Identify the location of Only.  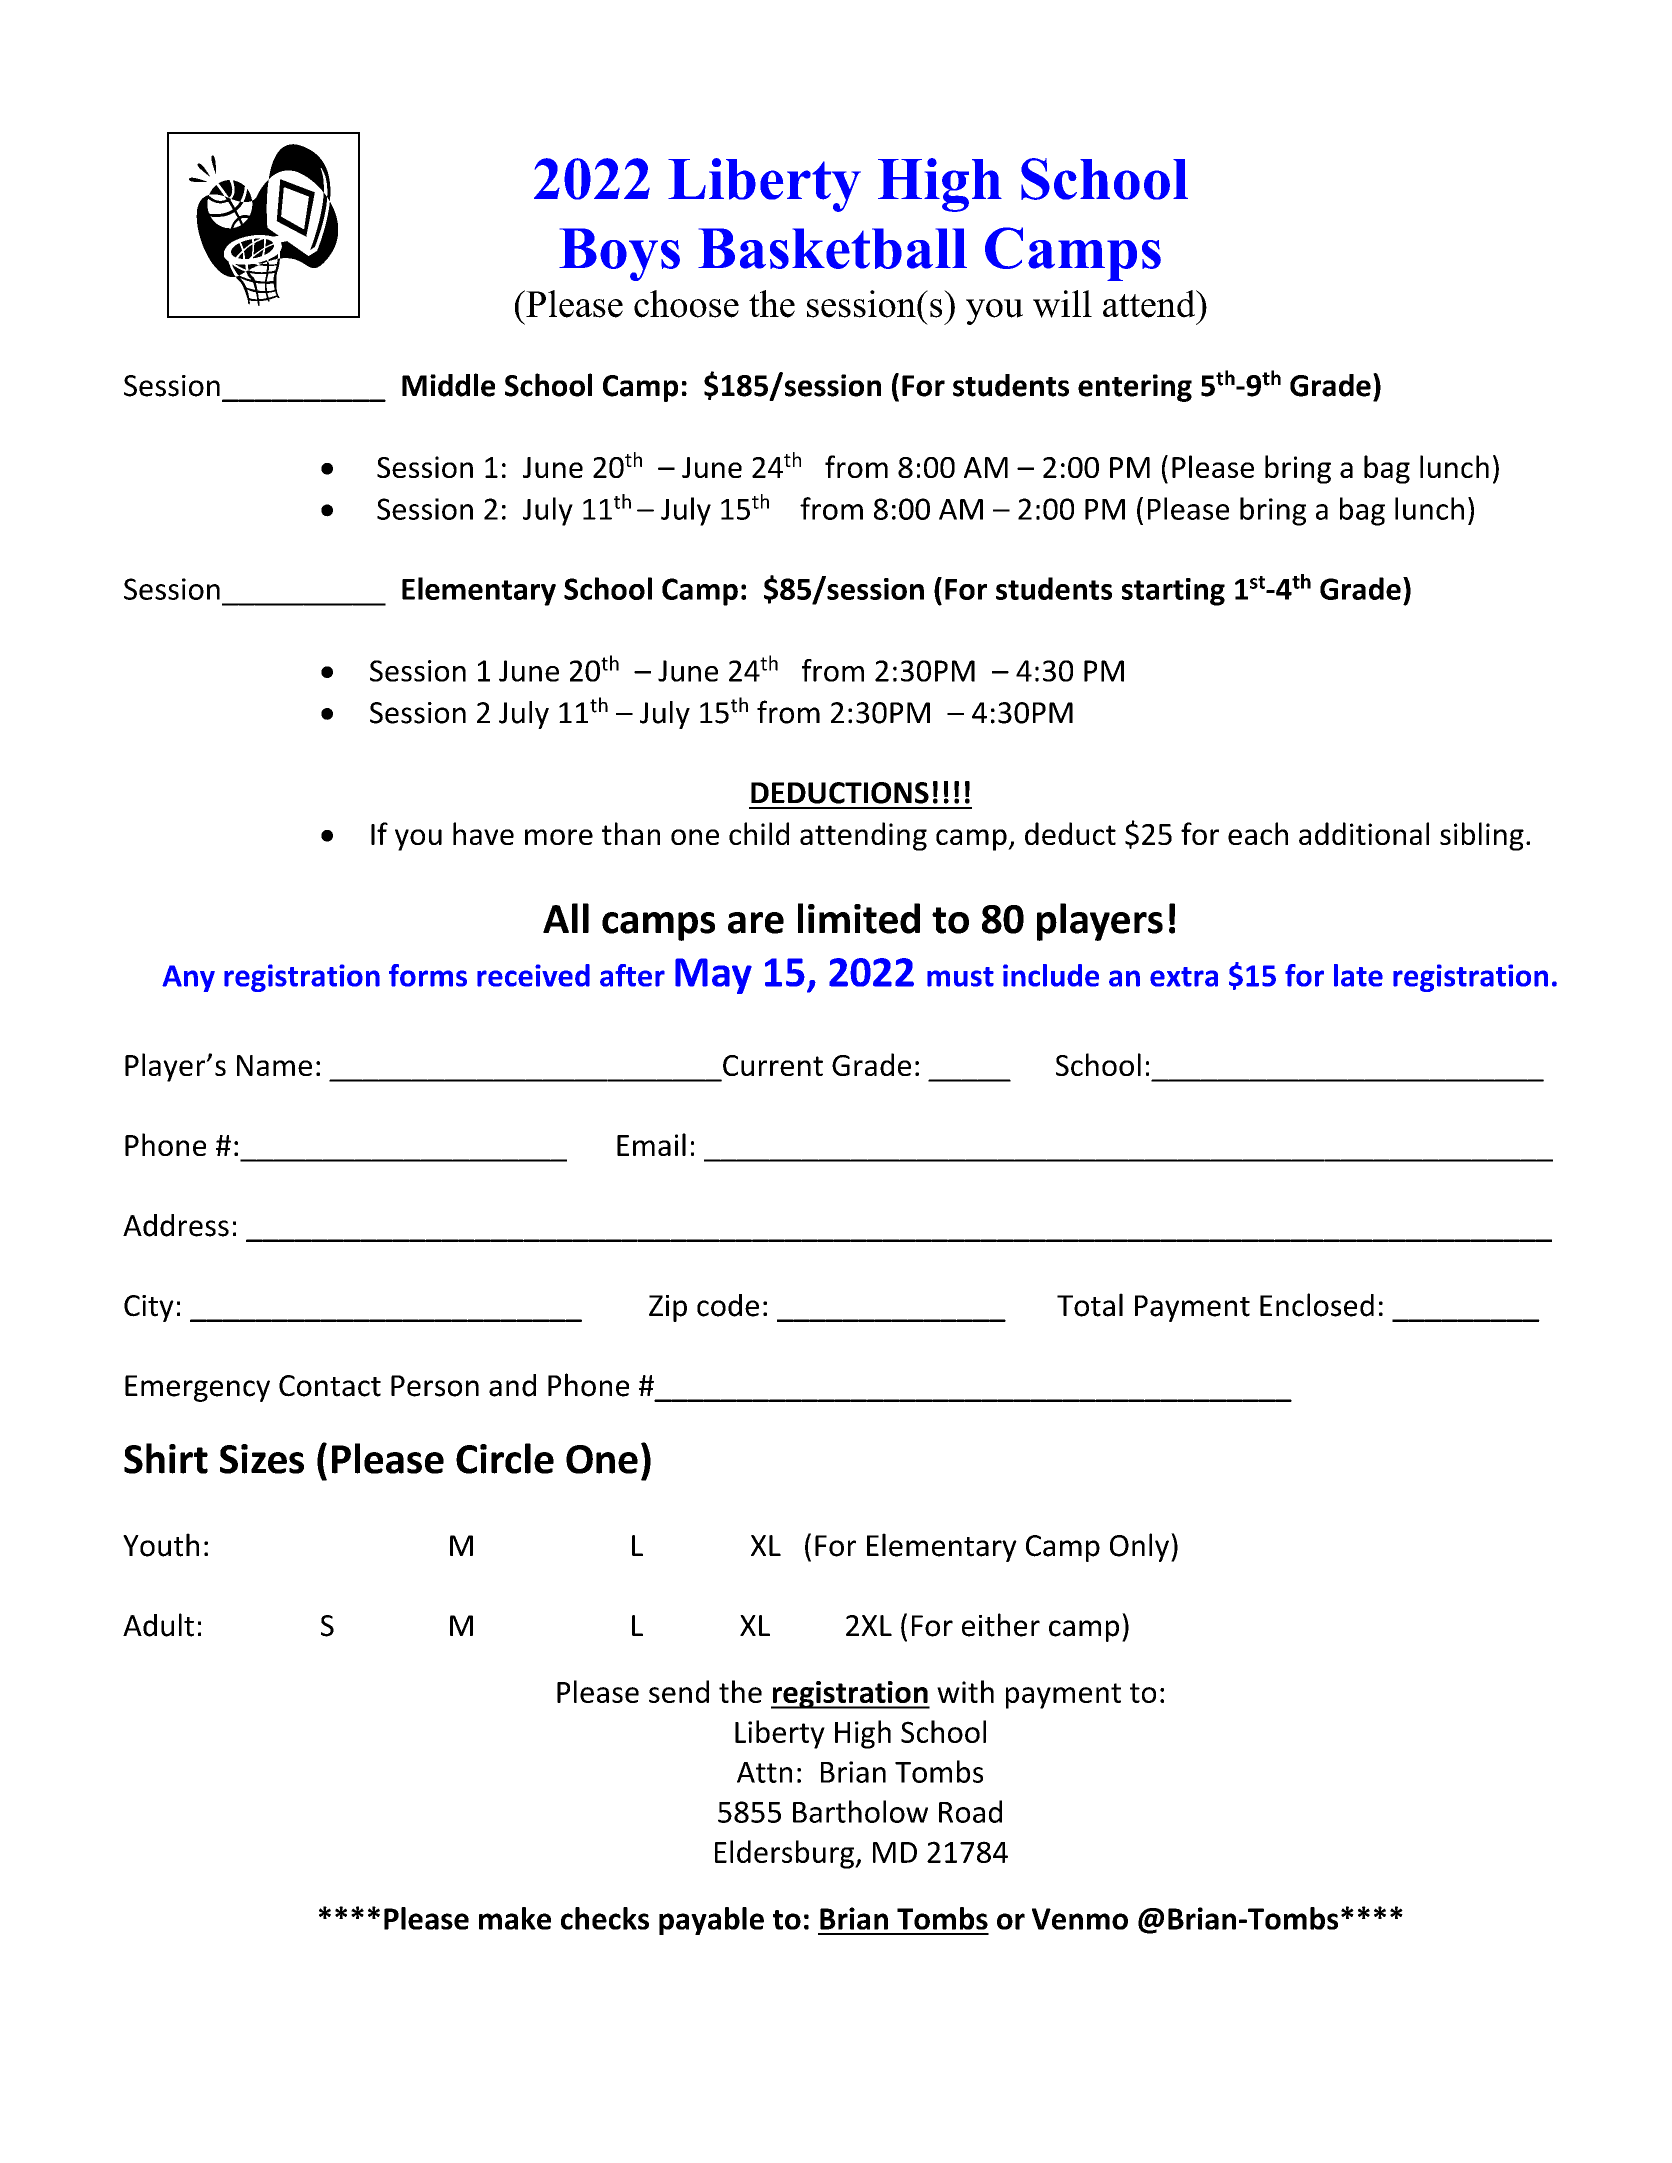
(1139, 1547).
